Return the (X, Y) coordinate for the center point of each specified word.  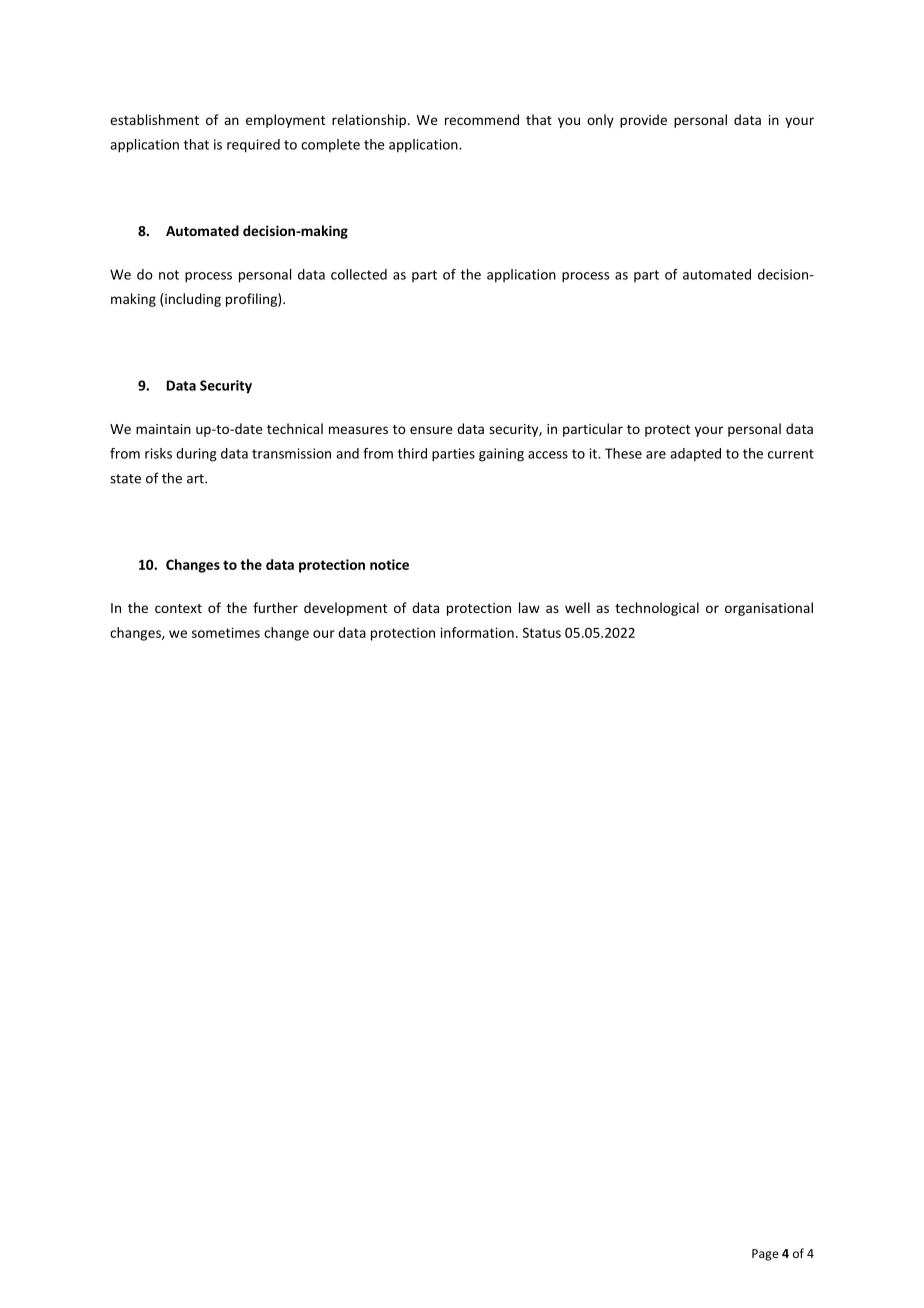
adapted (695, 455)
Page (765, 1255)
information (477, 632)
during (196, 455)
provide (643, 121)
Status (542, 633)
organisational (769, 609)
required (253, 146)
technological (657, 609)
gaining (501, 455)
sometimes (226, 632)
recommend (482, 119)
